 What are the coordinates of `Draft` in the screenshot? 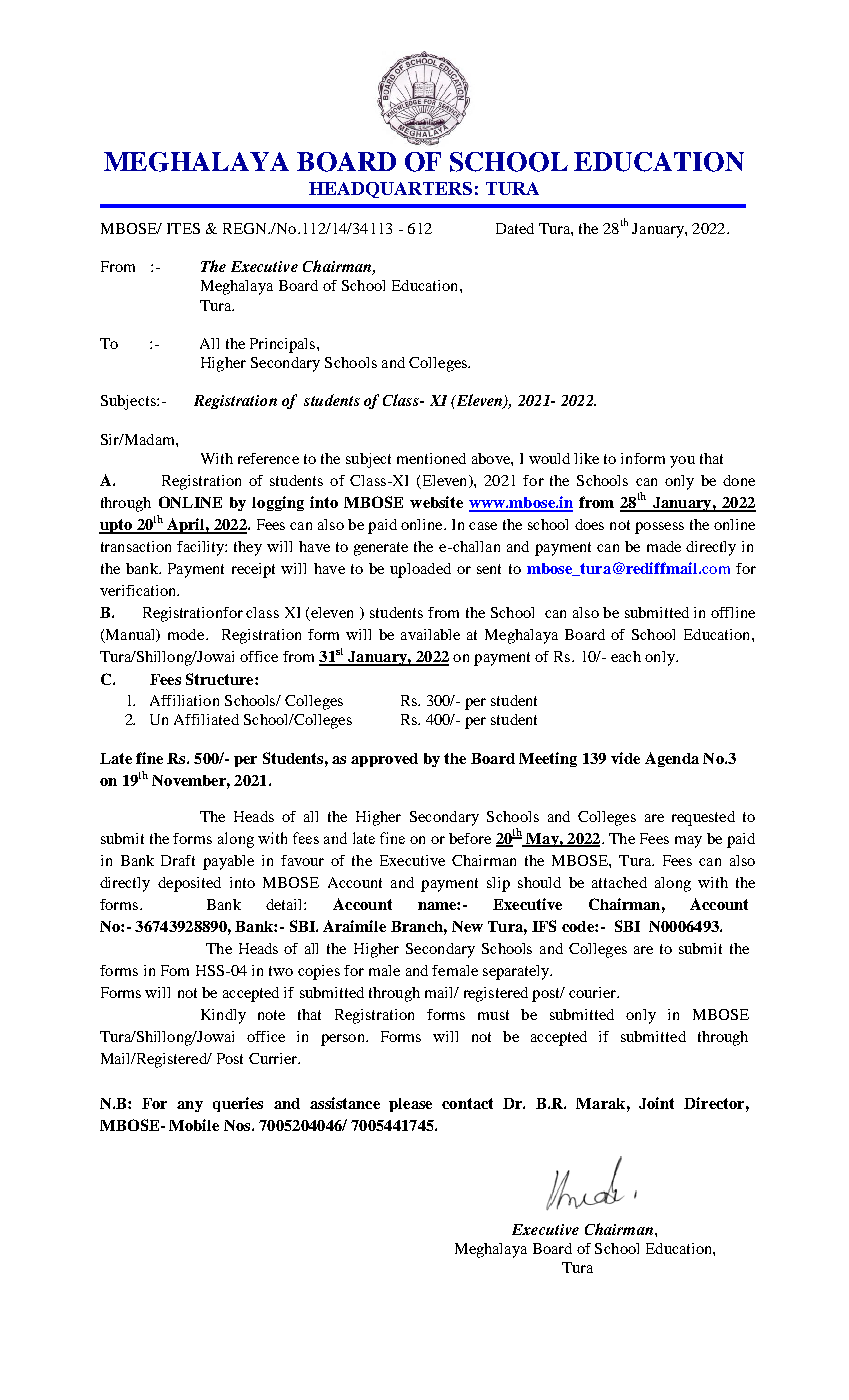 It's located at (178, 860).
